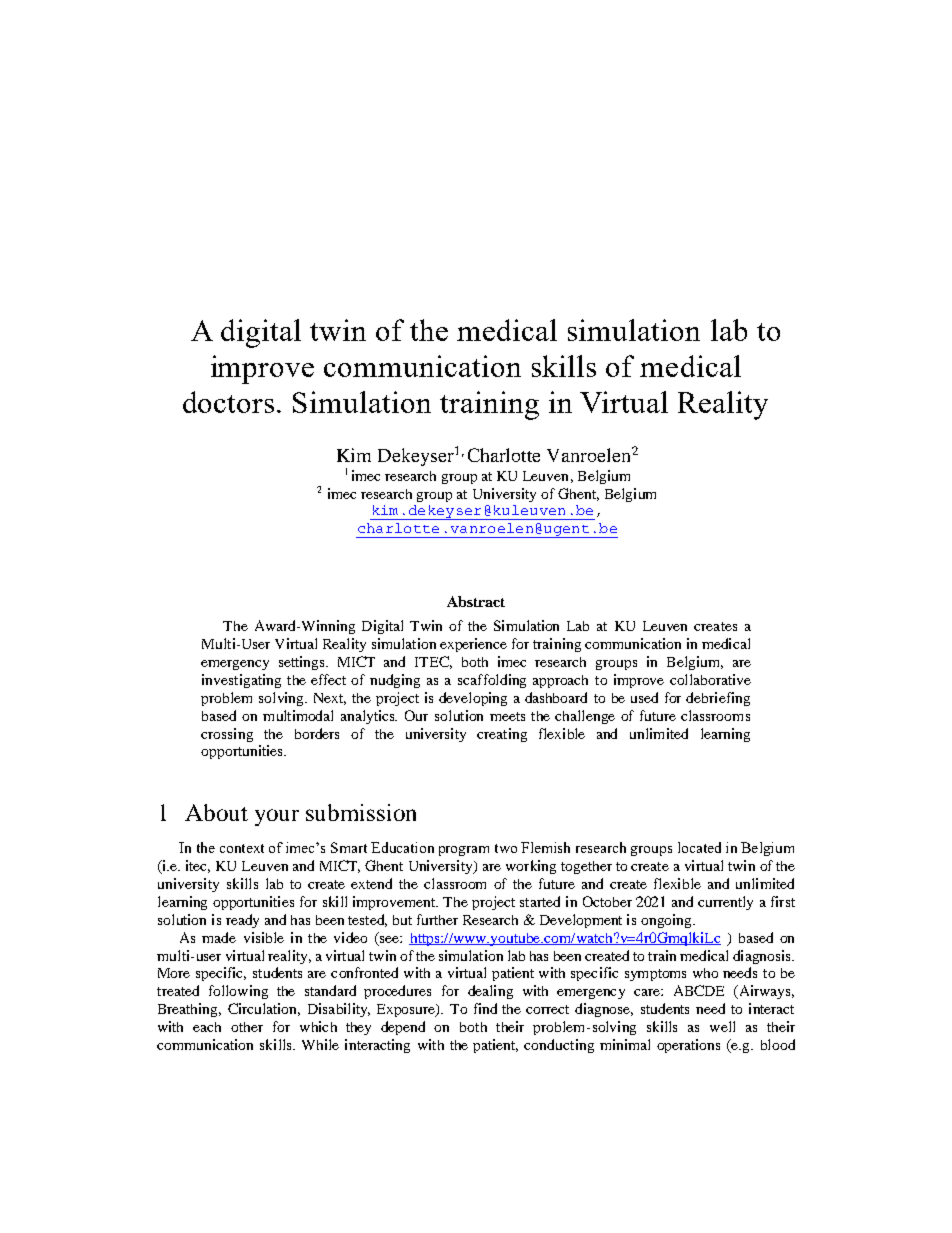 This screenshot has height=1233, width=952. I want to click on doctors, so click(228, 402).
